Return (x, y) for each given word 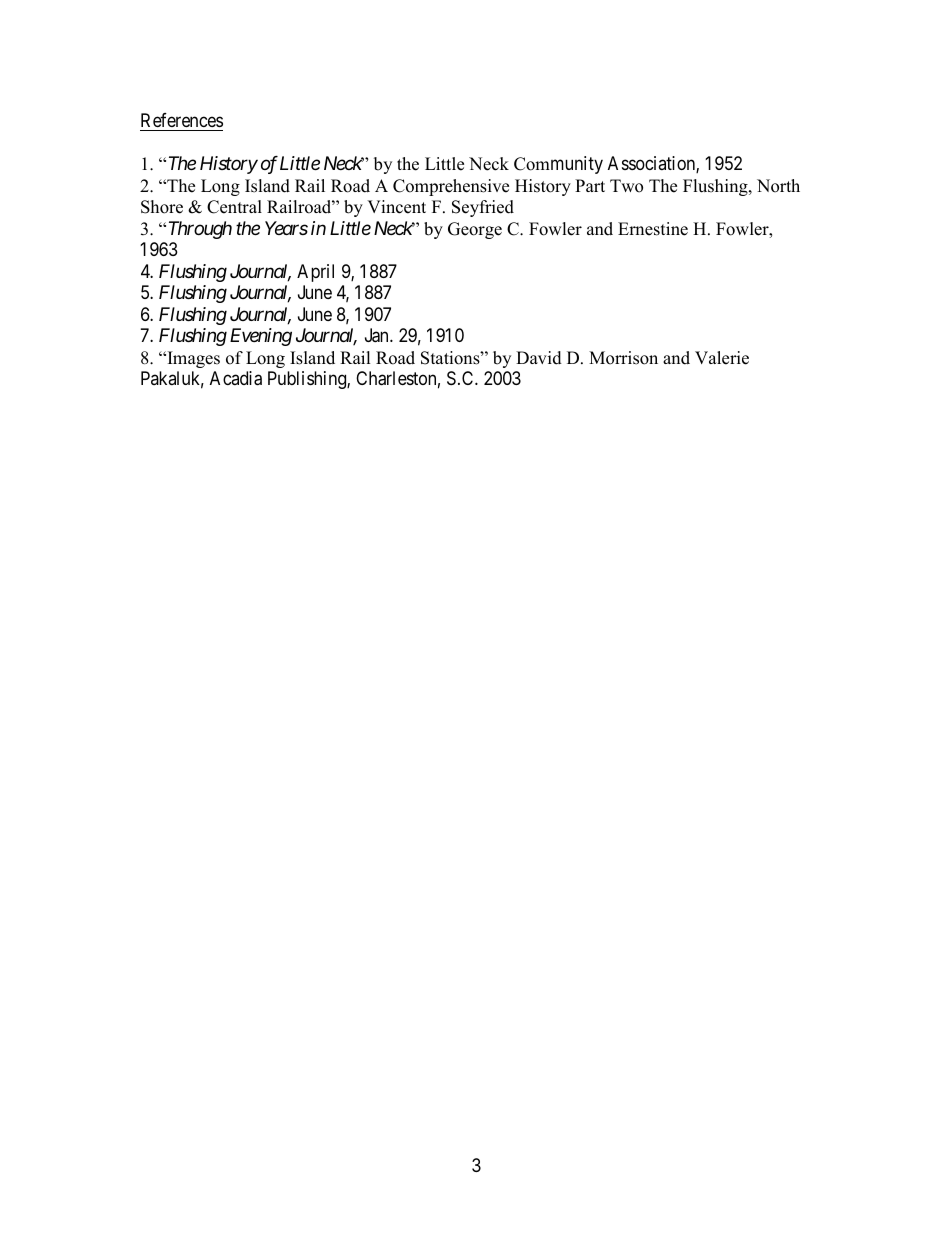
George (475, 230)
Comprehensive (451, 187)
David (539, 358)
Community (558, 165)
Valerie (722, 358)
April (315, 273)
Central (234, 207)
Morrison (623, 358)
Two (626, 186)
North (778, 186)
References (181, 122)
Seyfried (483, 208)
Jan (378, 335)
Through (200, 230)
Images (192, 359)
